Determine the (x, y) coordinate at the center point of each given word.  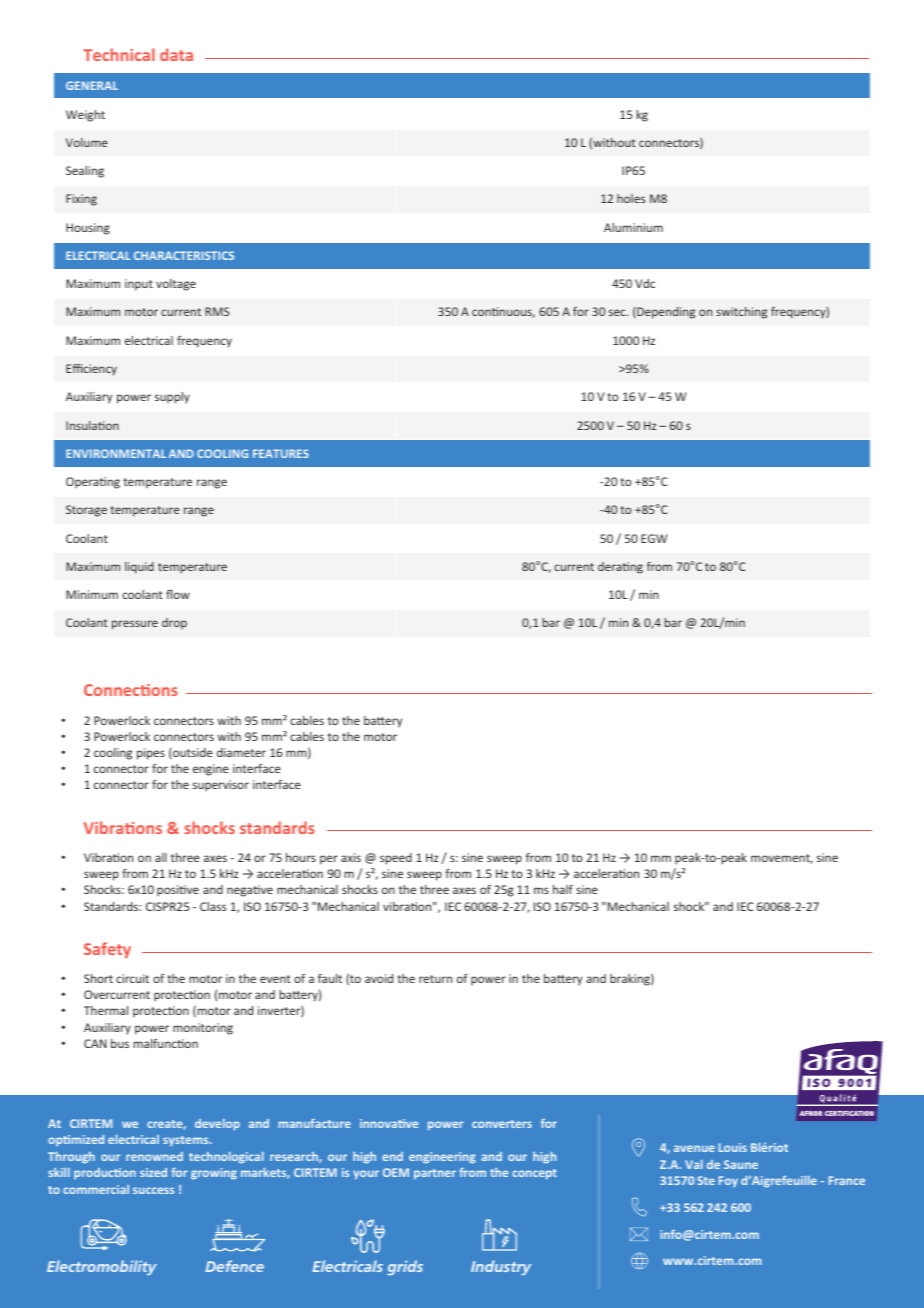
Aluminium (633, 227)
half (563, 889)
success (153, 1190)
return (435, 979)
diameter (241, 752)
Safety (107, 950)
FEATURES (281, 453)
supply (172, 398)
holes (631, 198)
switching (741, 313)
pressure (135, 625)
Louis (733, 1147)
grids (405, 1267)
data (176, 54)
